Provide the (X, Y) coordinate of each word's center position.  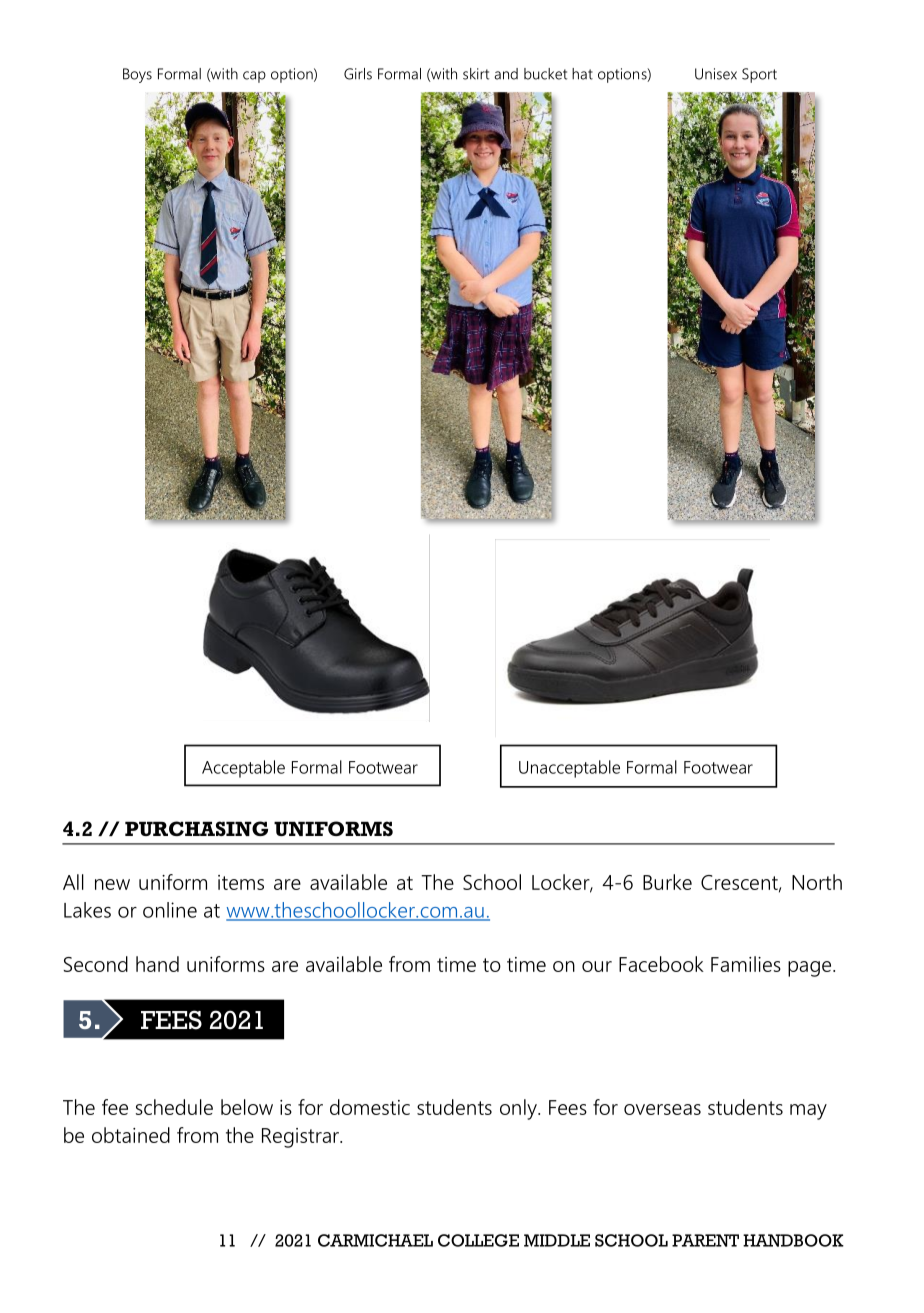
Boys (137, 75)
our (597, 966)
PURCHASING (196, 828)
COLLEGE (478, 1240)
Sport (759, 75)
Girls (358, 74)
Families (746, 964)
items (241, 882)
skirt (476, 74)
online (170, 910)
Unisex (716, 74)
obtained (131, 1135)
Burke (667, 882)
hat (582, 74)
